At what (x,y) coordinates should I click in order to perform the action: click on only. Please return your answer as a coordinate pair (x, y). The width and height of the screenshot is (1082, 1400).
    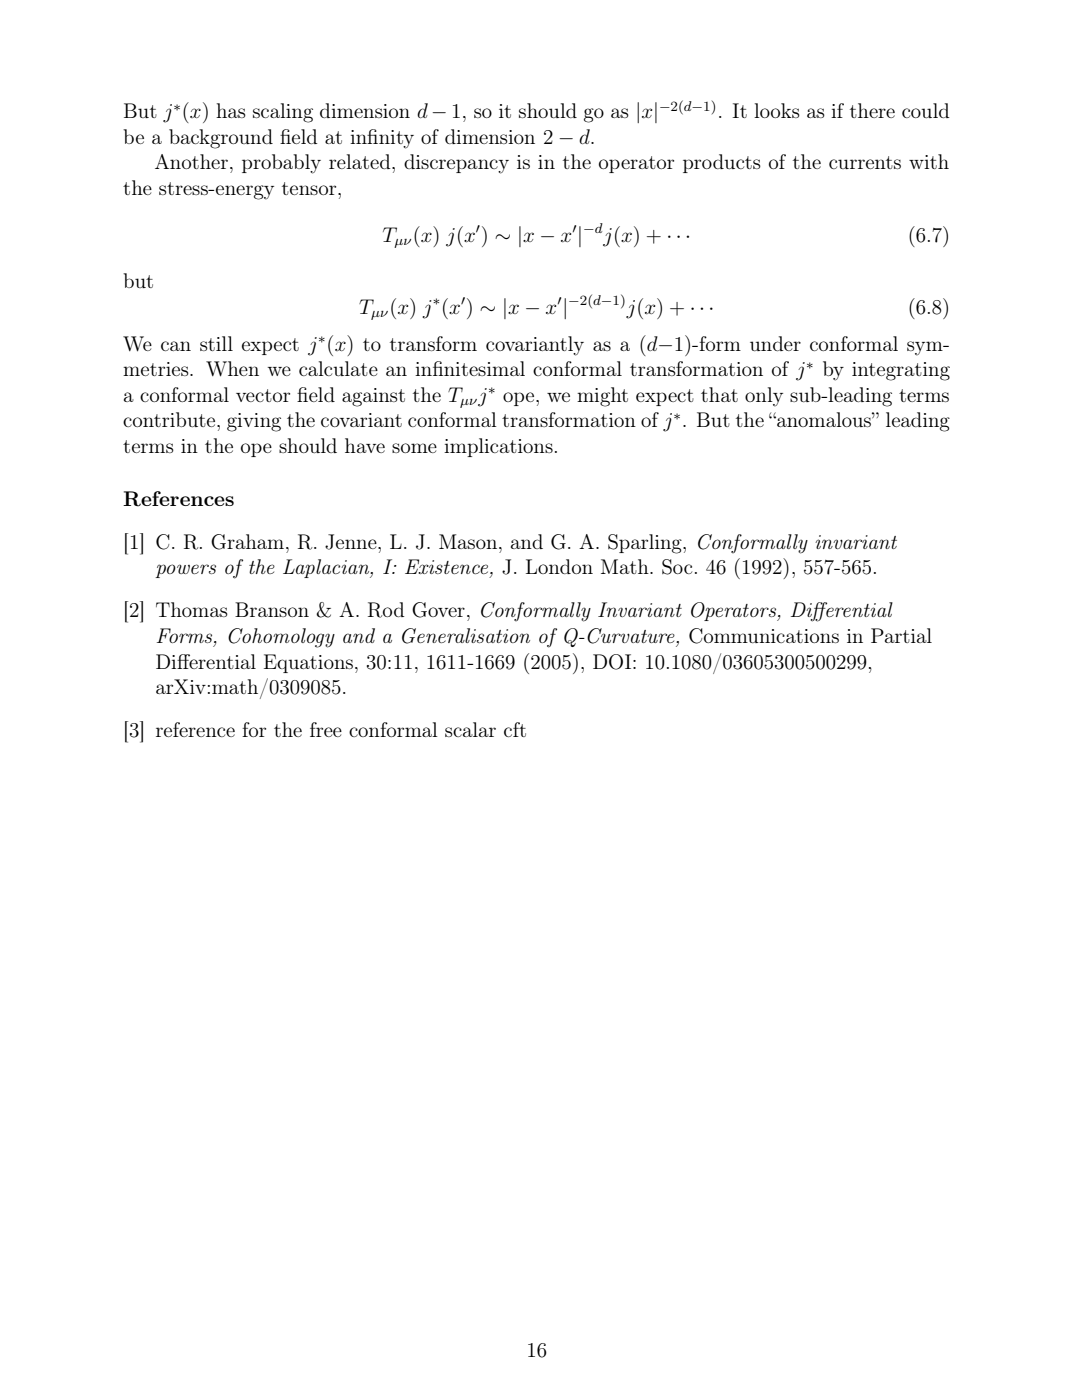
    Looking at the image, I should click on (764, 397).
